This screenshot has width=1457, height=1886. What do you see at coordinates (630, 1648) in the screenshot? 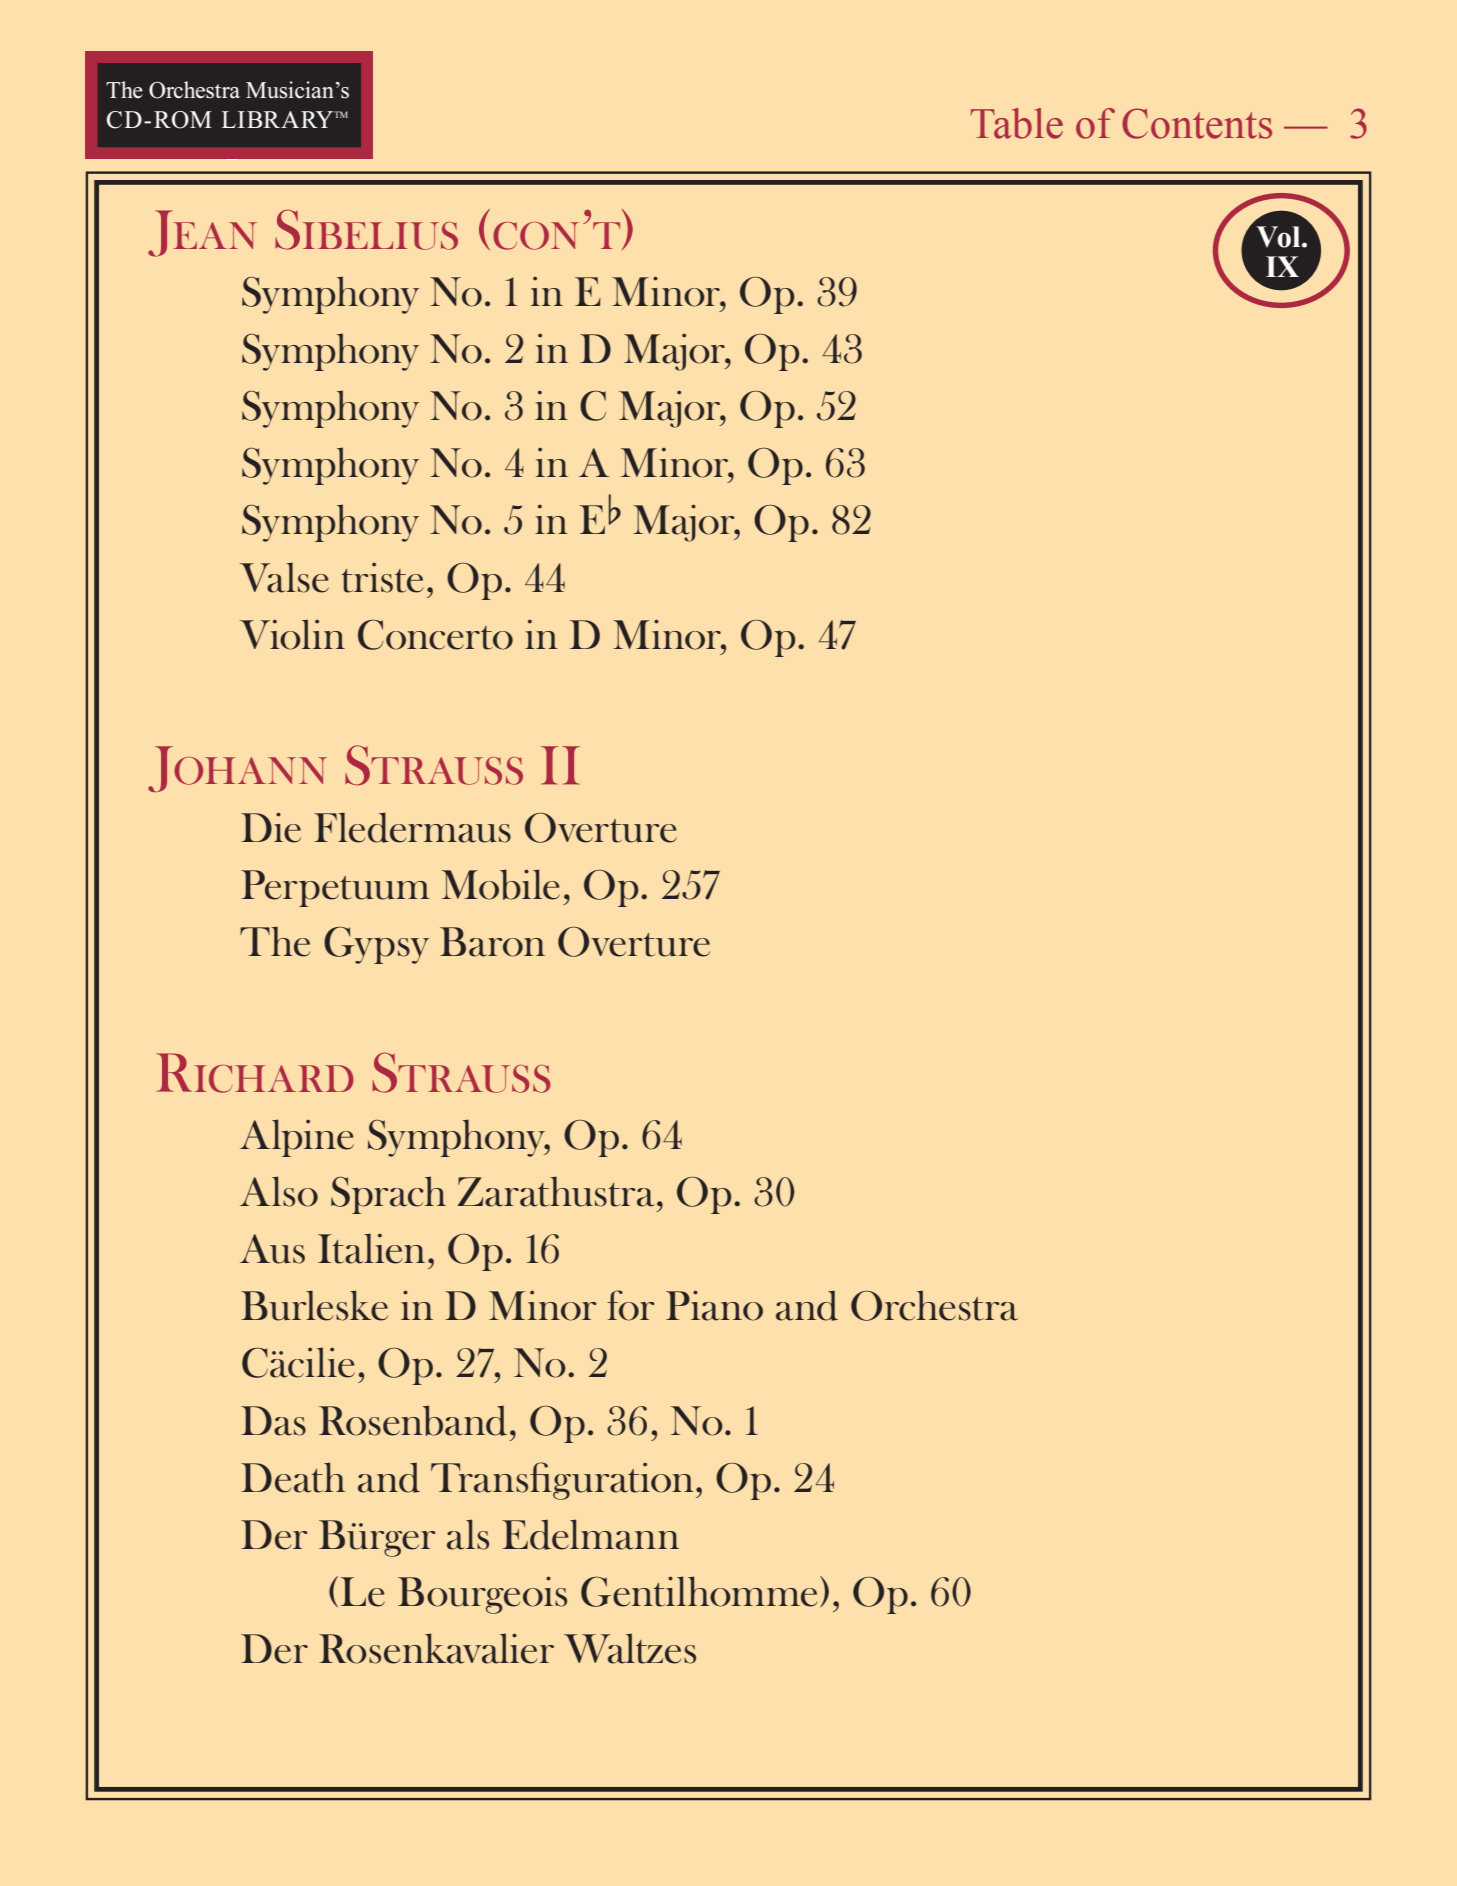
I see `Waltzes` at bounding box center [630, 1648].
